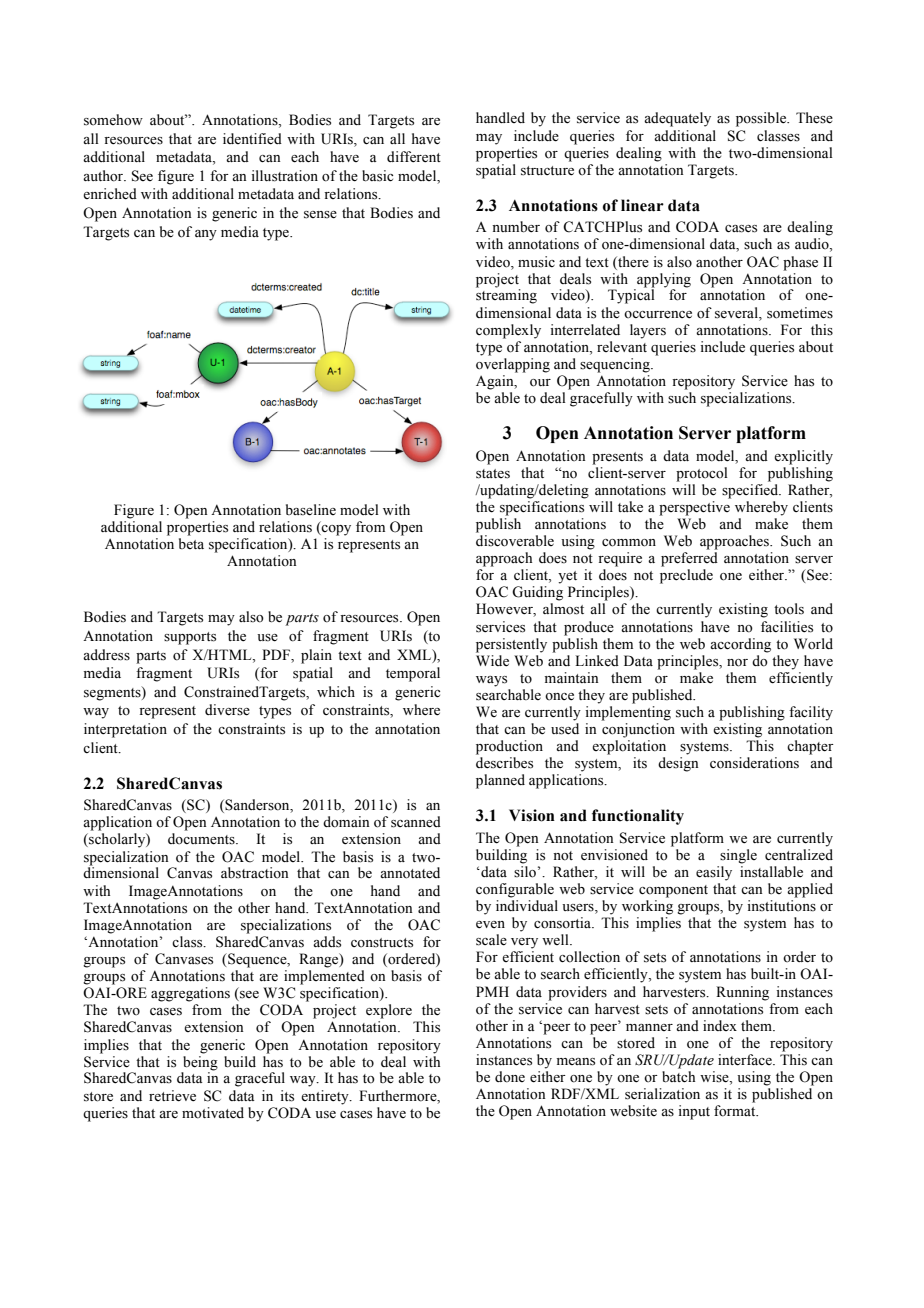 This document has width=924, height=1308. What do you see at coordinates (493, 474) in the document?
I see `states` at bounding box center [493, 474].
